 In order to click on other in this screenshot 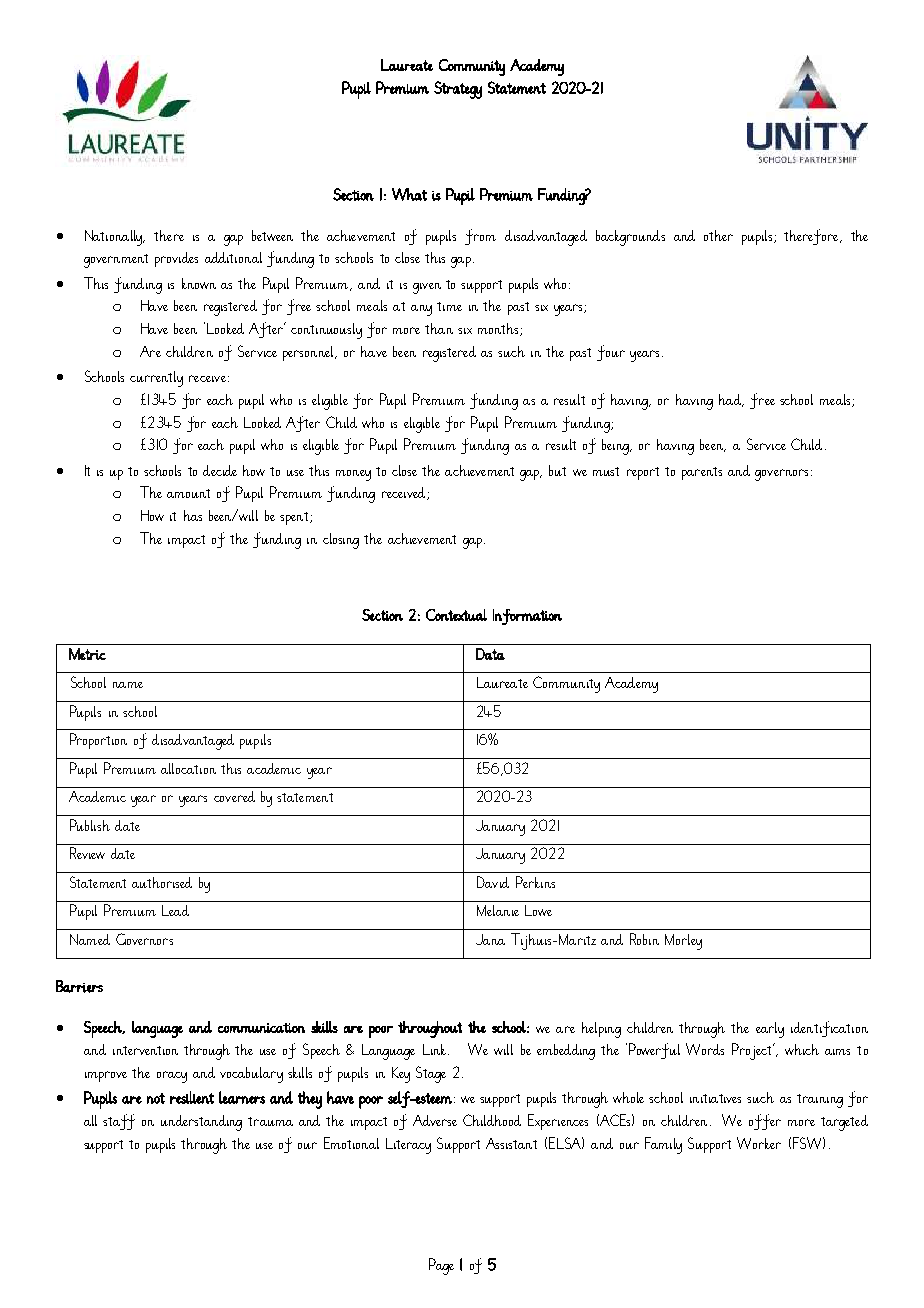, I will do `click(718, 235)`.
